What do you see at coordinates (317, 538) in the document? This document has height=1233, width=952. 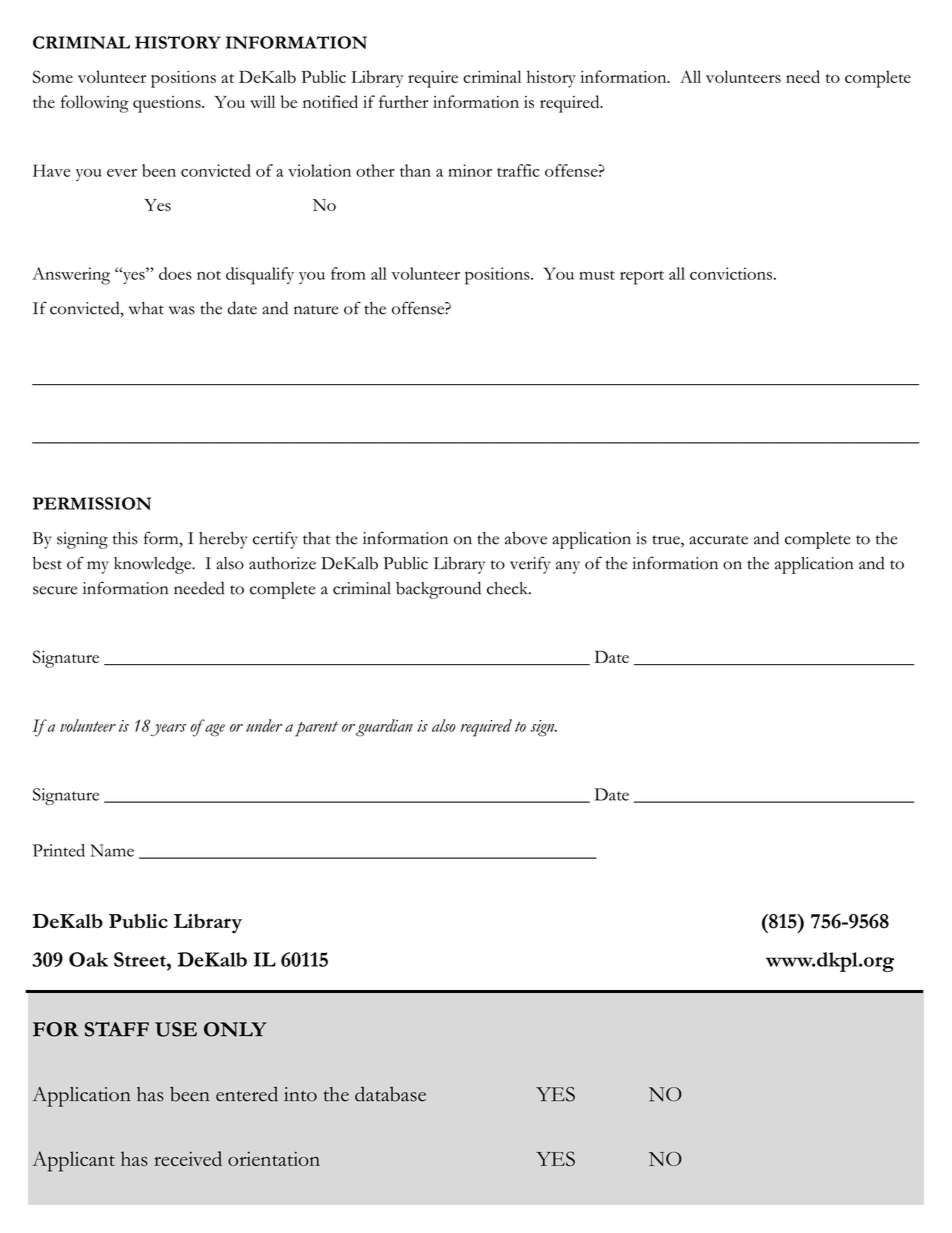 I see `that` at bounding box center [317, 538].
